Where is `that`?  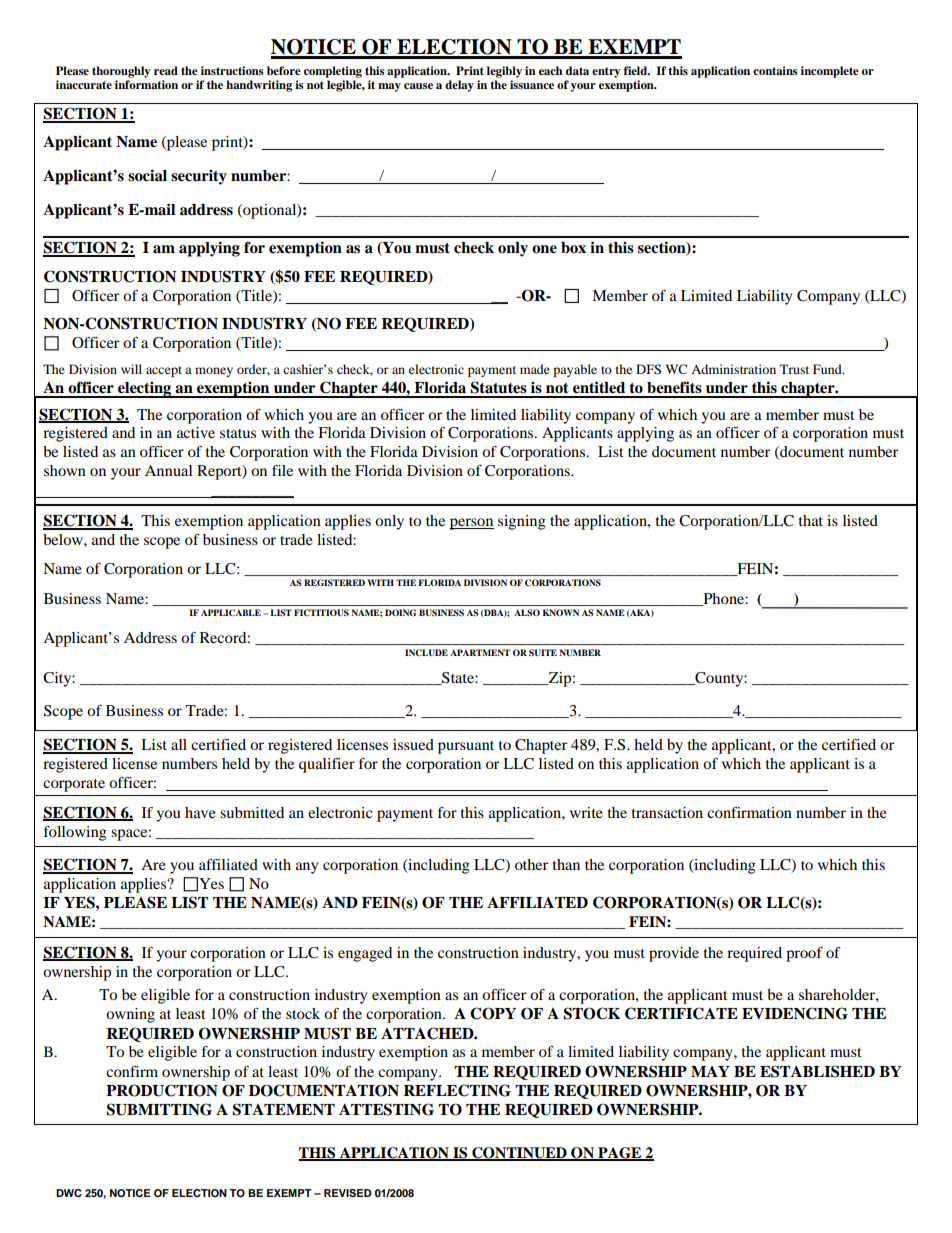
that is located at coordinates (811, 520).
